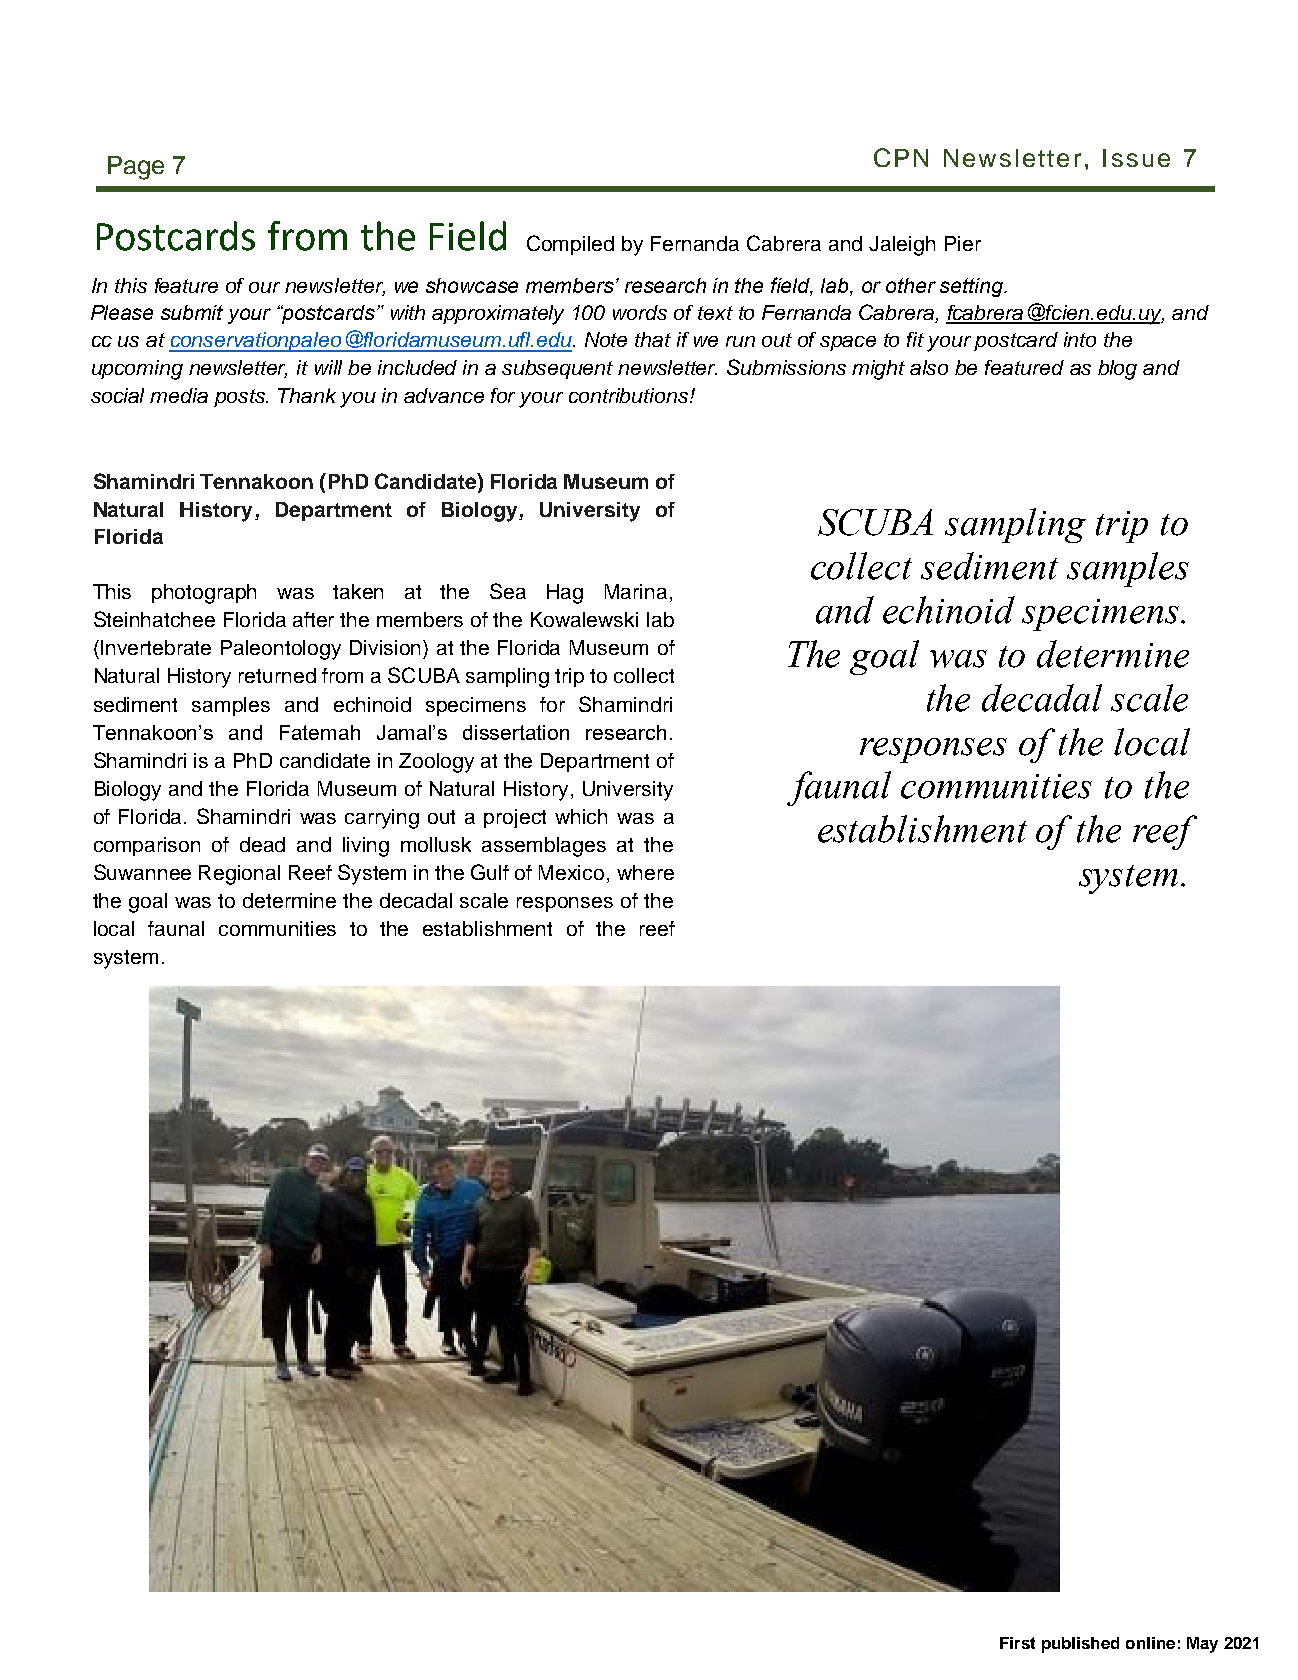 This document has height=1680, width=1298. What do you see at coordinates (239, 875) in the document?
I see `Regional` at bounding box center [239, 875].
